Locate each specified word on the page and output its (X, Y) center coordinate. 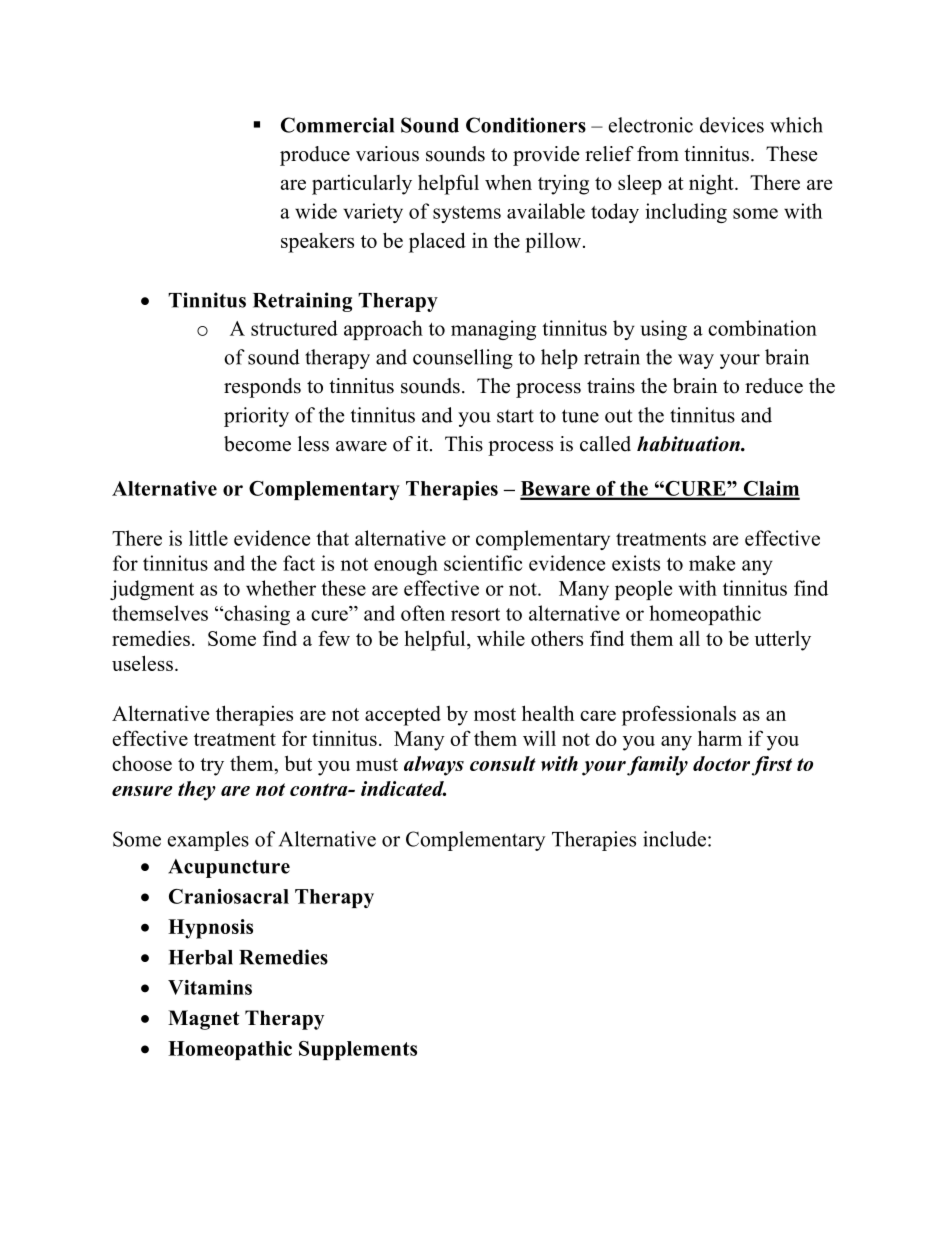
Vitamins (210, 987)
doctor (721, 763)
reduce (774, 386)
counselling (463, 359)
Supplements (358, 1050)
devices (732, 125)
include (674, 839)
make (712, 563)
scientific (483, 563)
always (434, 766)
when (508, 182)
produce (315, 156)
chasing (256, 615)
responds (262, 388)
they (197, 791)
